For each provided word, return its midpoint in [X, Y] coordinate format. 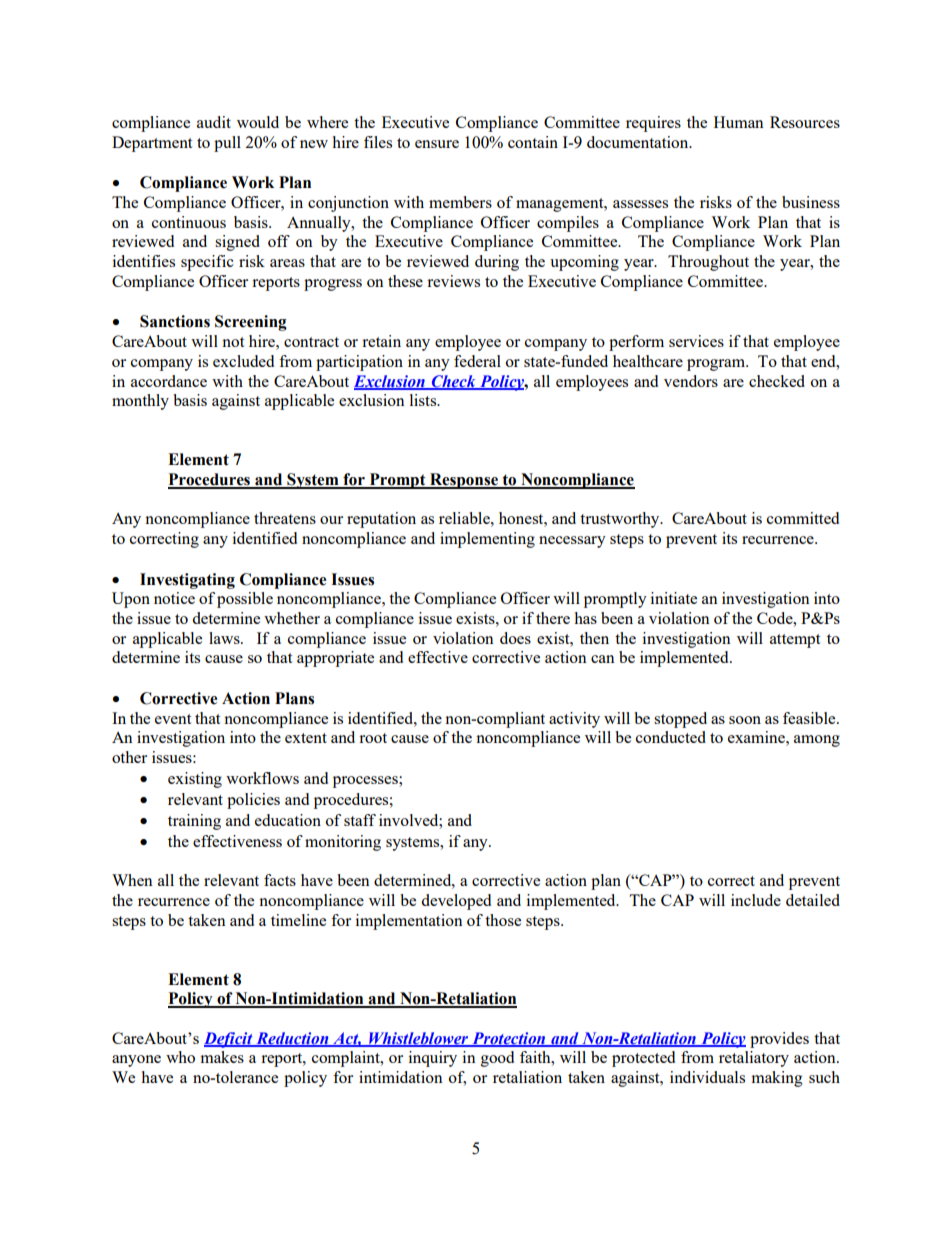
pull [227, 144]
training [194, 822]
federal [477, 361]
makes [222, 1057]
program [717, 365]
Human [739, 122]
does [515, 638]
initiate [674, 598]
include [756, 900]
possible [245, 600]
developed [456, 902]
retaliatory [754, 1059]
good [497, 1059]
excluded [243, 361]
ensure [437, 144]
